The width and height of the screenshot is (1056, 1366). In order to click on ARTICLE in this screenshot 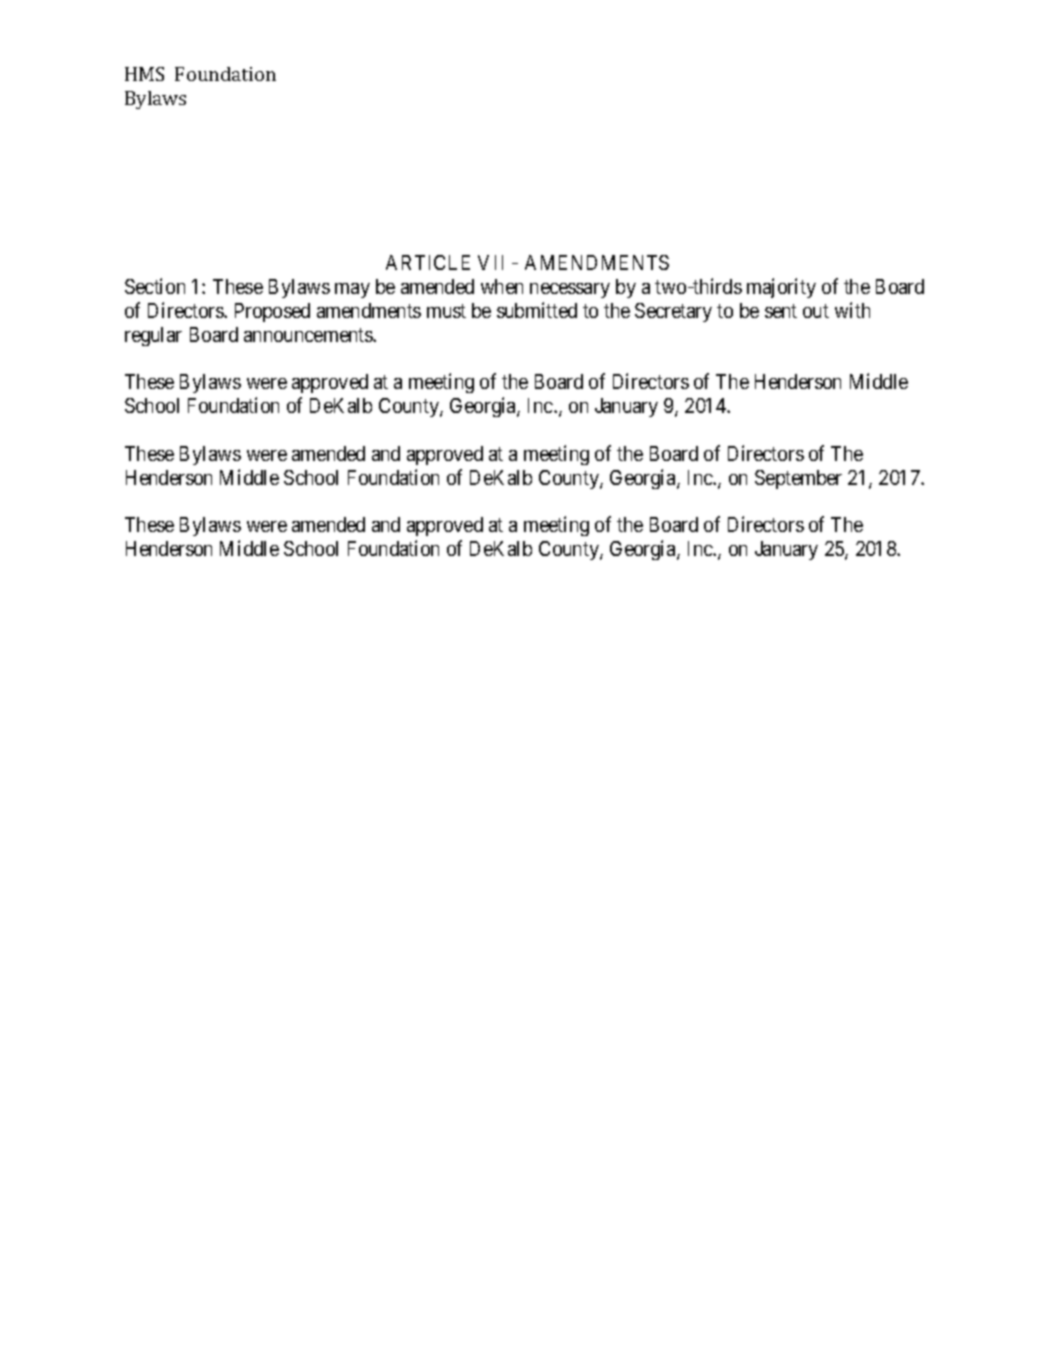, I will do `click(428, 262)`.
